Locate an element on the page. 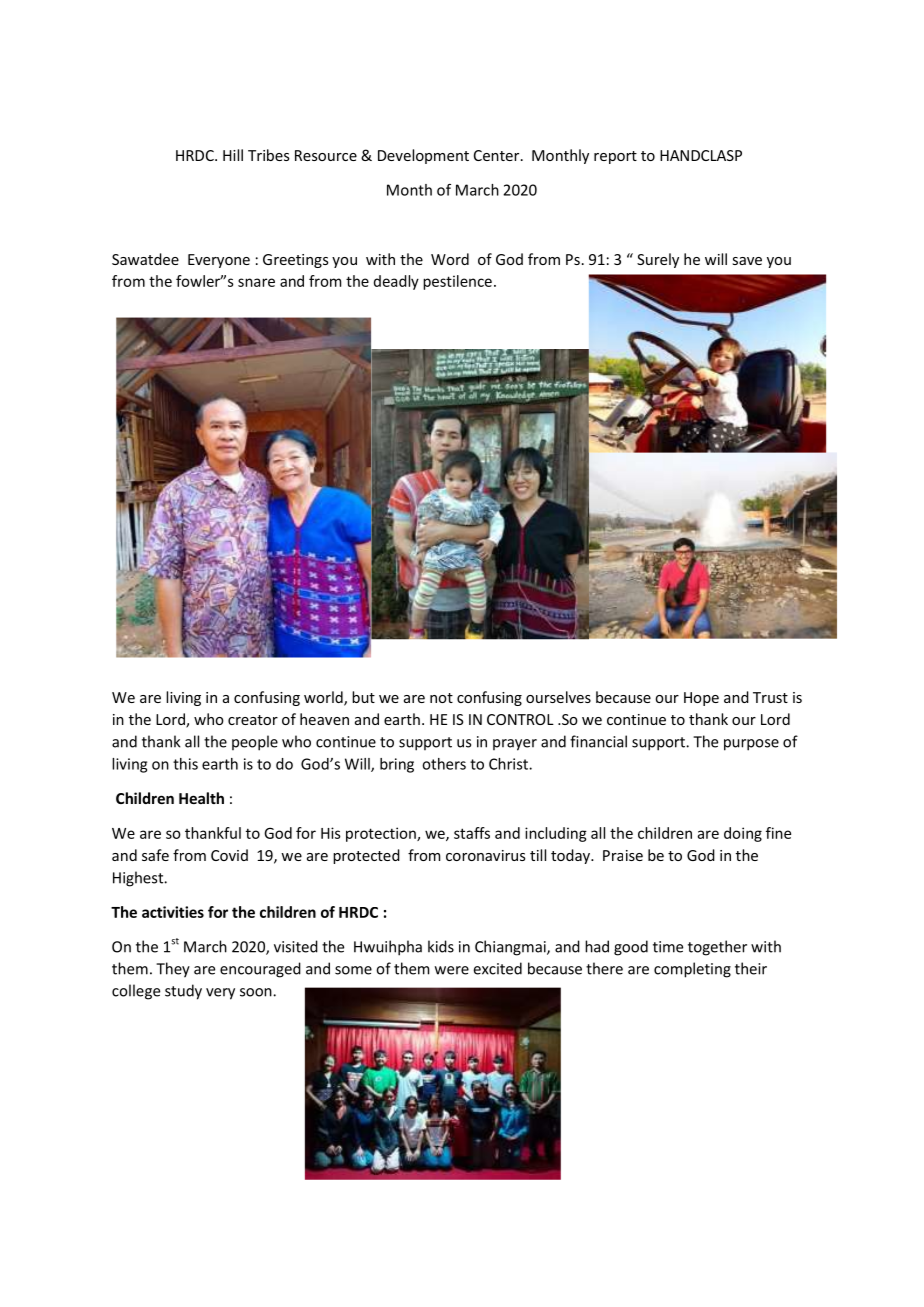  staffs is located at coordinates (472, 833).
